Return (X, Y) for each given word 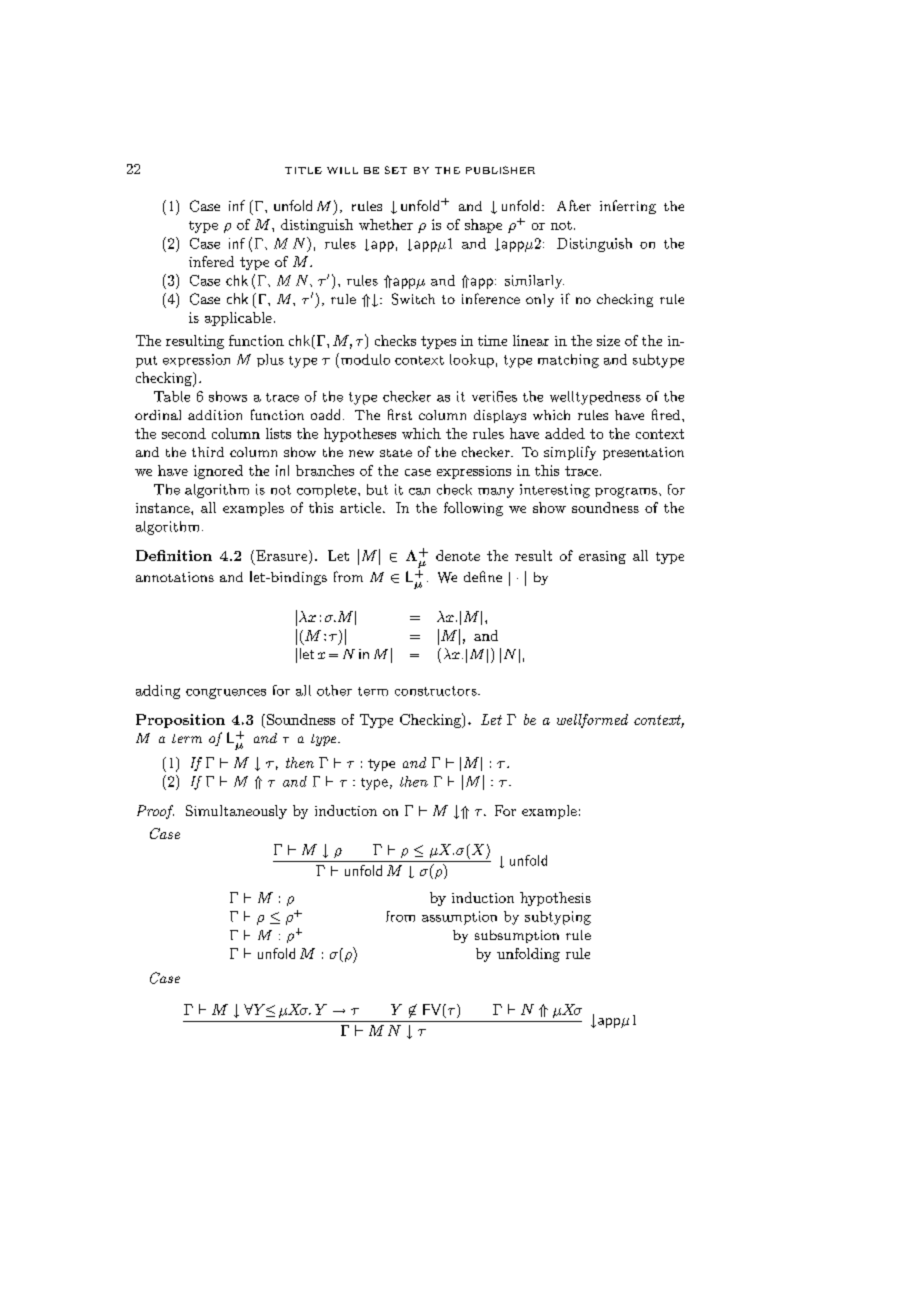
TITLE (303, 170)
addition (215, 415)
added (565, 433)
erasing (602, 557)
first (400, 414)
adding (158, 692)
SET (396, 170)
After (574, 205)
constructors (437, 691)
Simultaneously (236, 812)
